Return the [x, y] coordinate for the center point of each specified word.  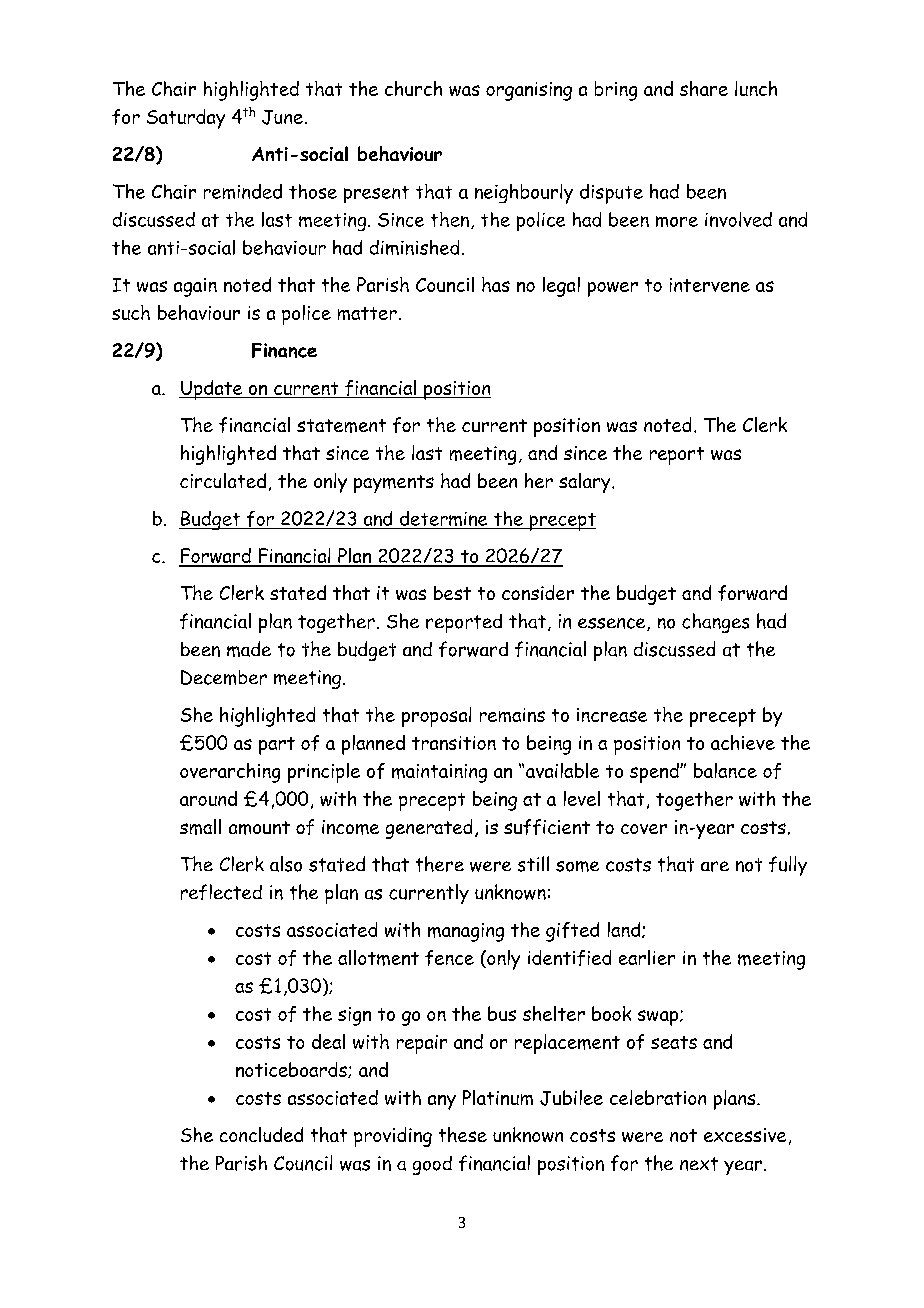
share [704, 88]
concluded [261, 1134]
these [463, 1134]
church [413, 88]
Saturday [186, 119]
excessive [745, 1135]
